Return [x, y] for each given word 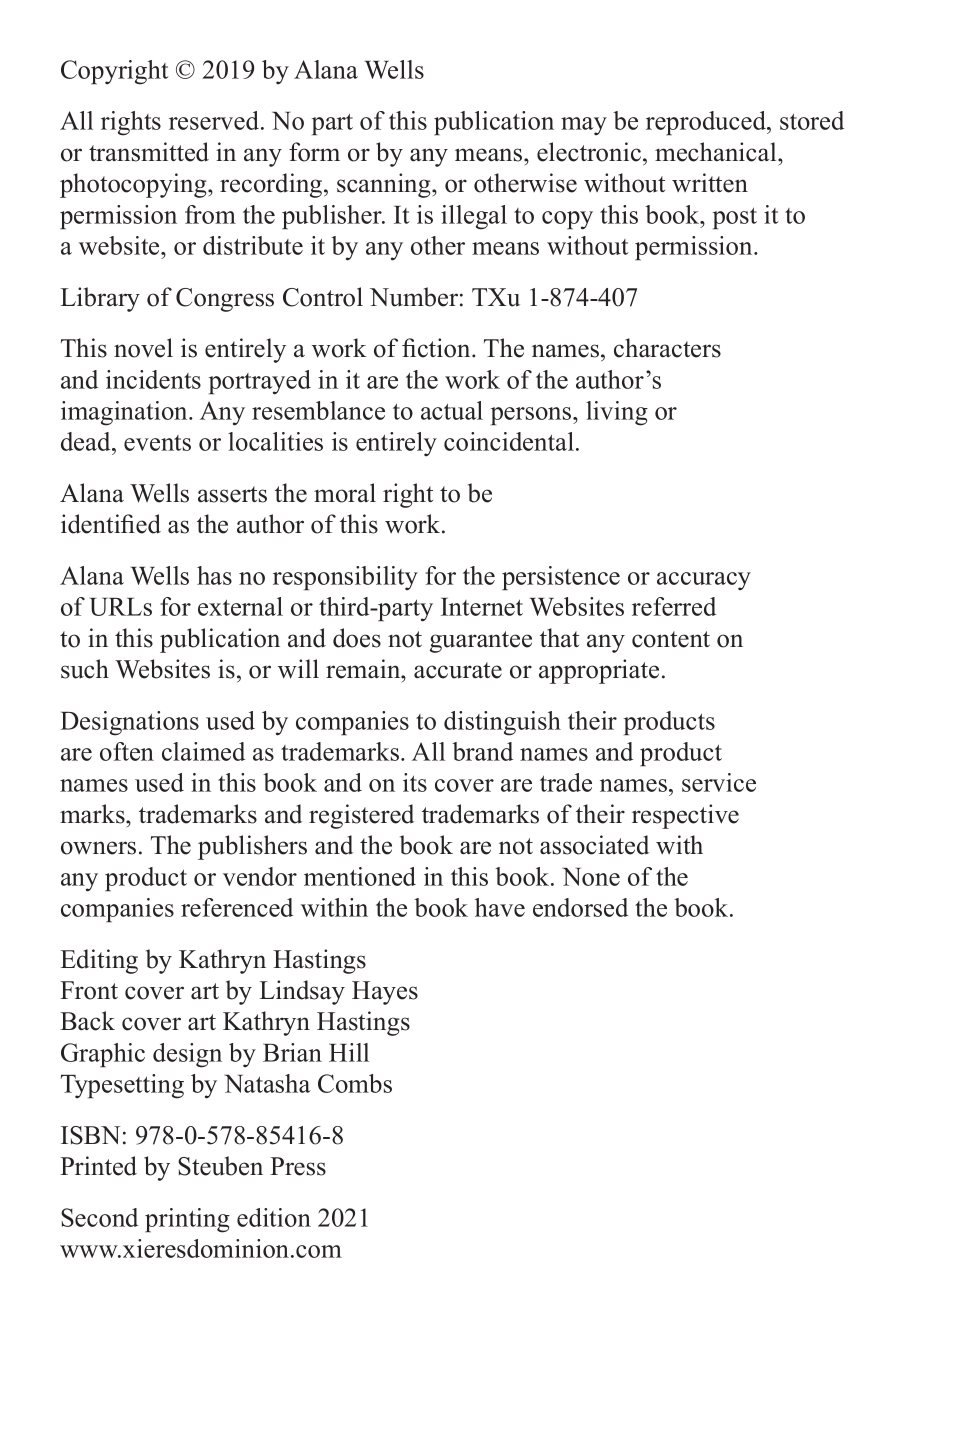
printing [187, 1220]
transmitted [149, 152]
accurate [458, 670]
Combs [355, 1083]
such [85, 669]
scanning [385, 185]
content [671, 639]
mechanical [717, 152]
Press [298, 1166]
